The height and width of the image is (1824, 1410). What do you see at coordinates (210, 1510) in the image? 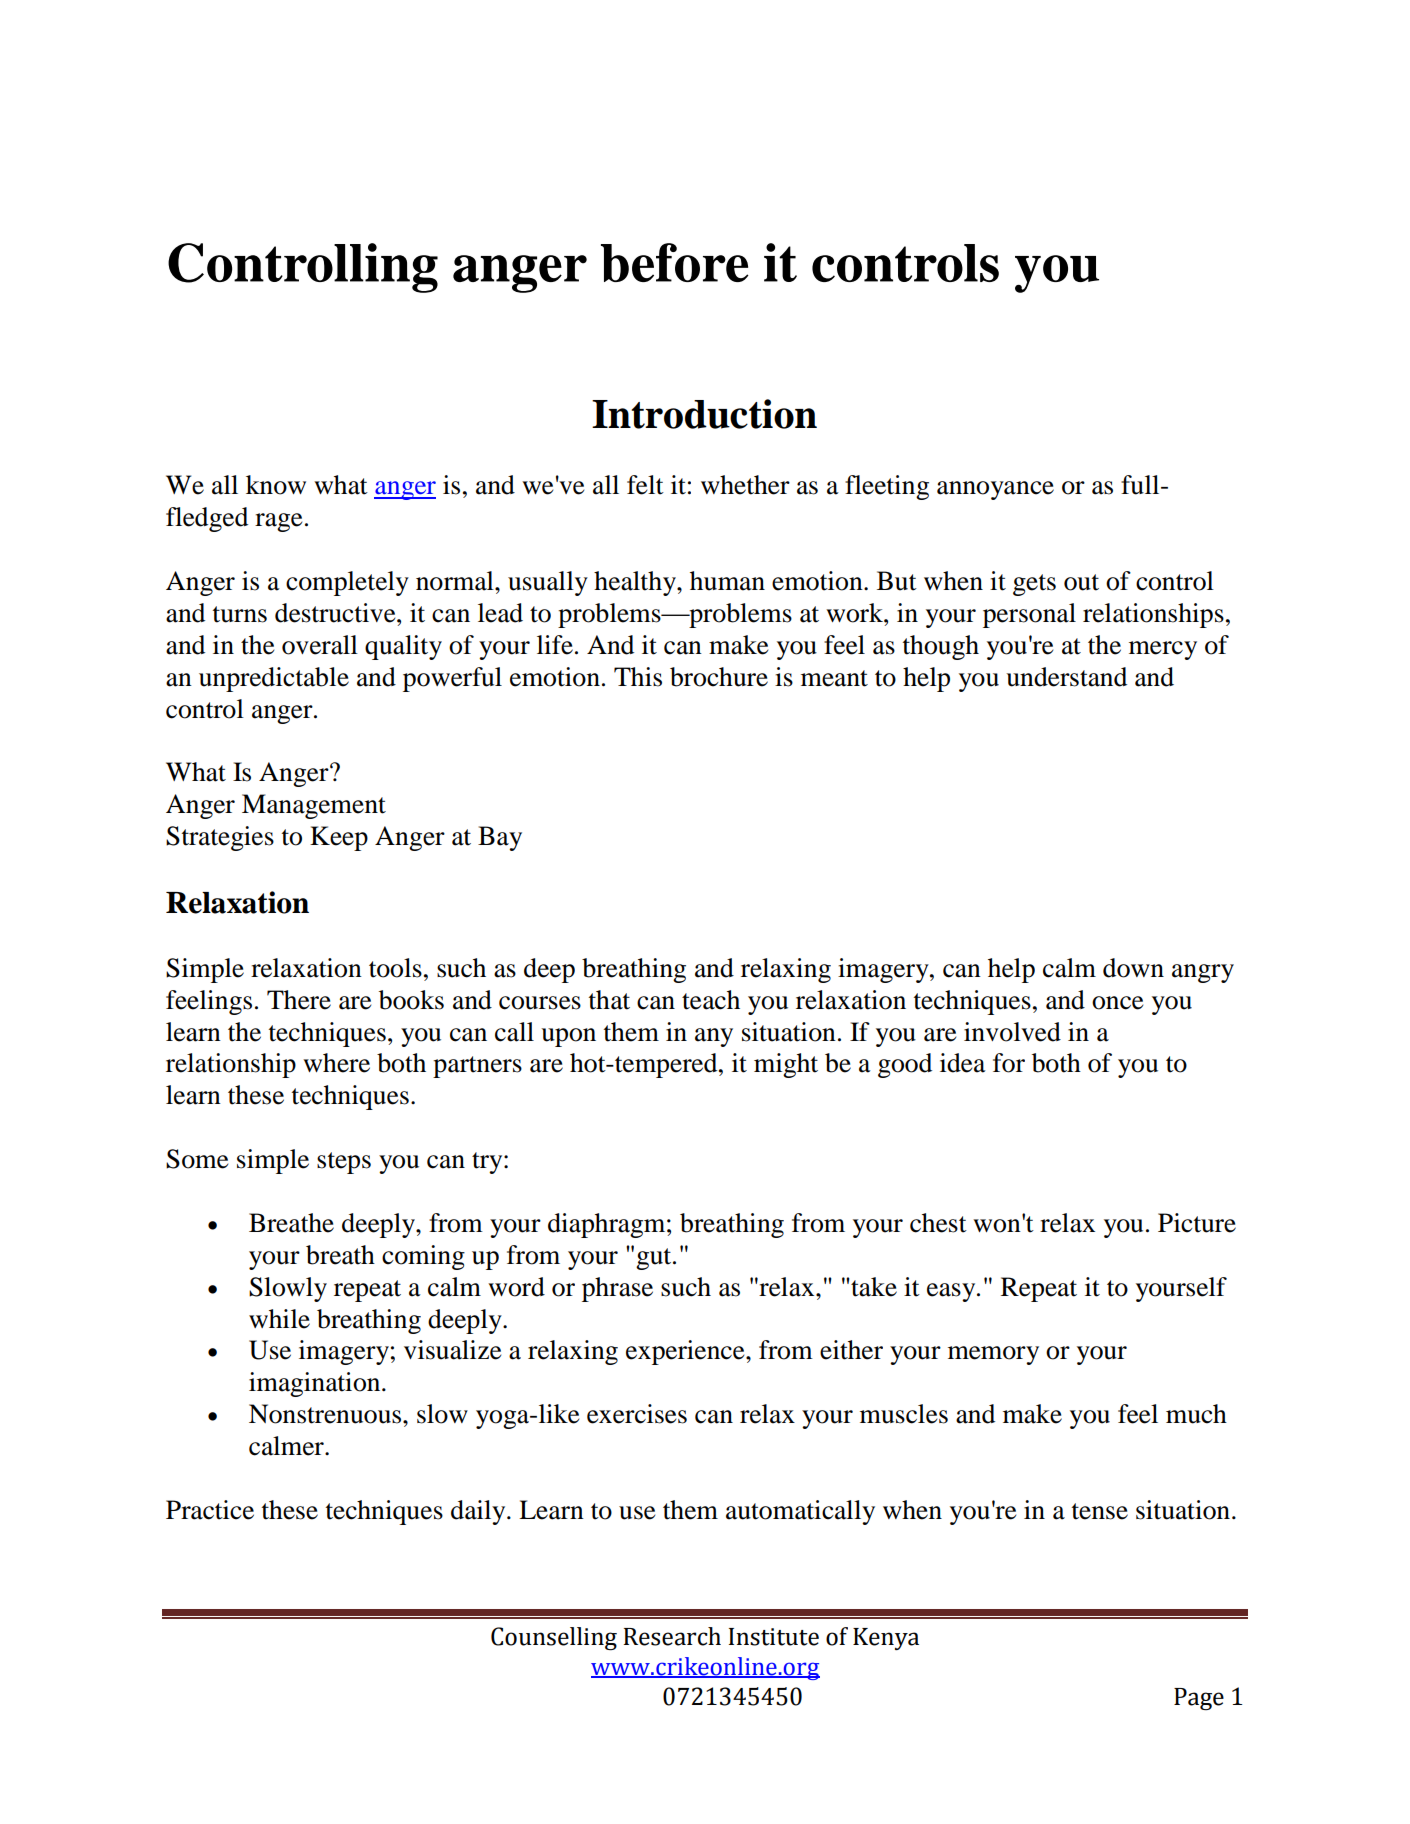
I see `Practice` at bounding box center [210, 1510].
